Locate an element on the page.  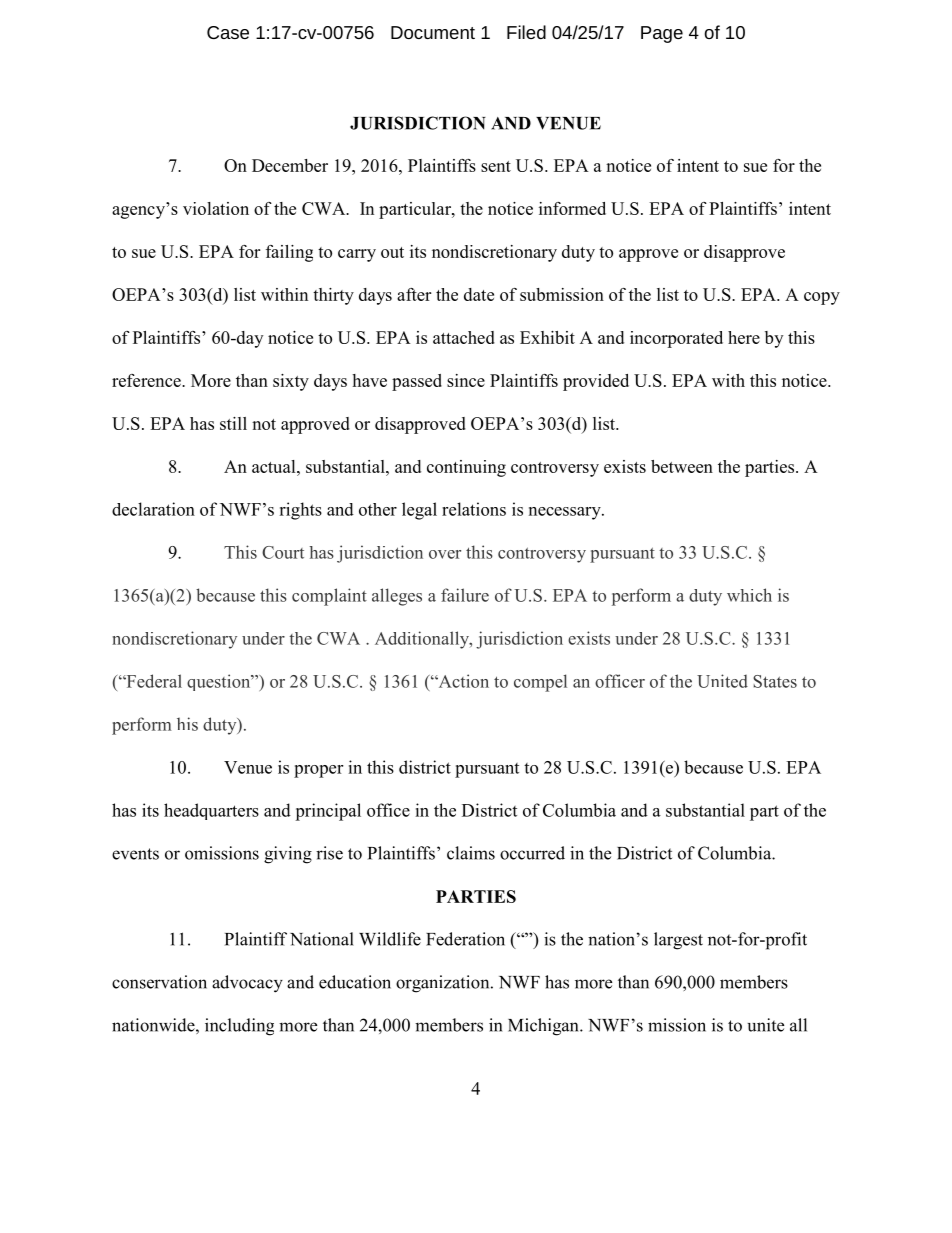
Case is located at coordinates (228, 32).
